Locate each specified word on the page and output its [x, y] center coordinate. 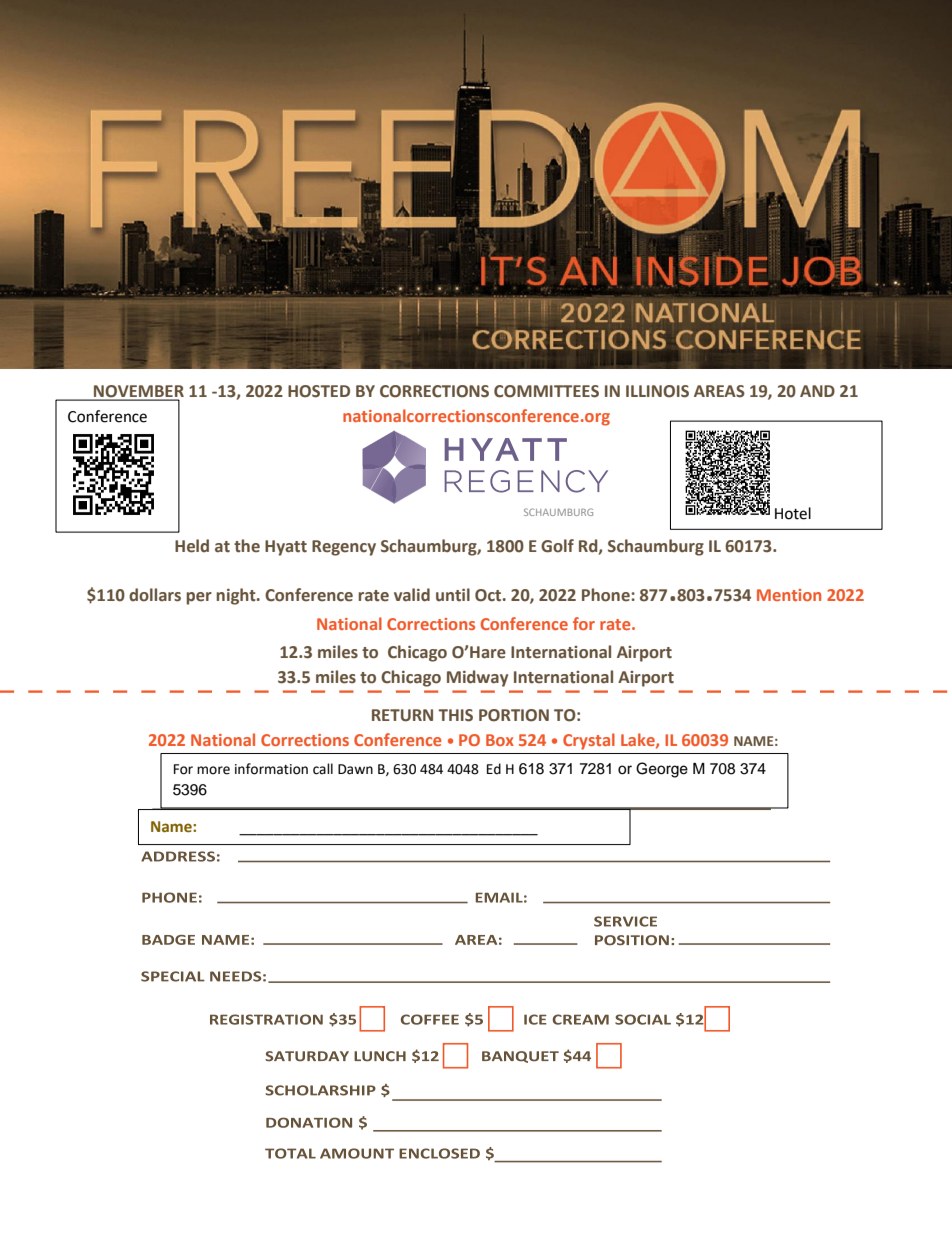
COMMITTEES [546, 391]
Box [500, 740]
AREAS [719, 391]
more [213, 770]
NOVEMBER [138, 392]
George [662, 770]
